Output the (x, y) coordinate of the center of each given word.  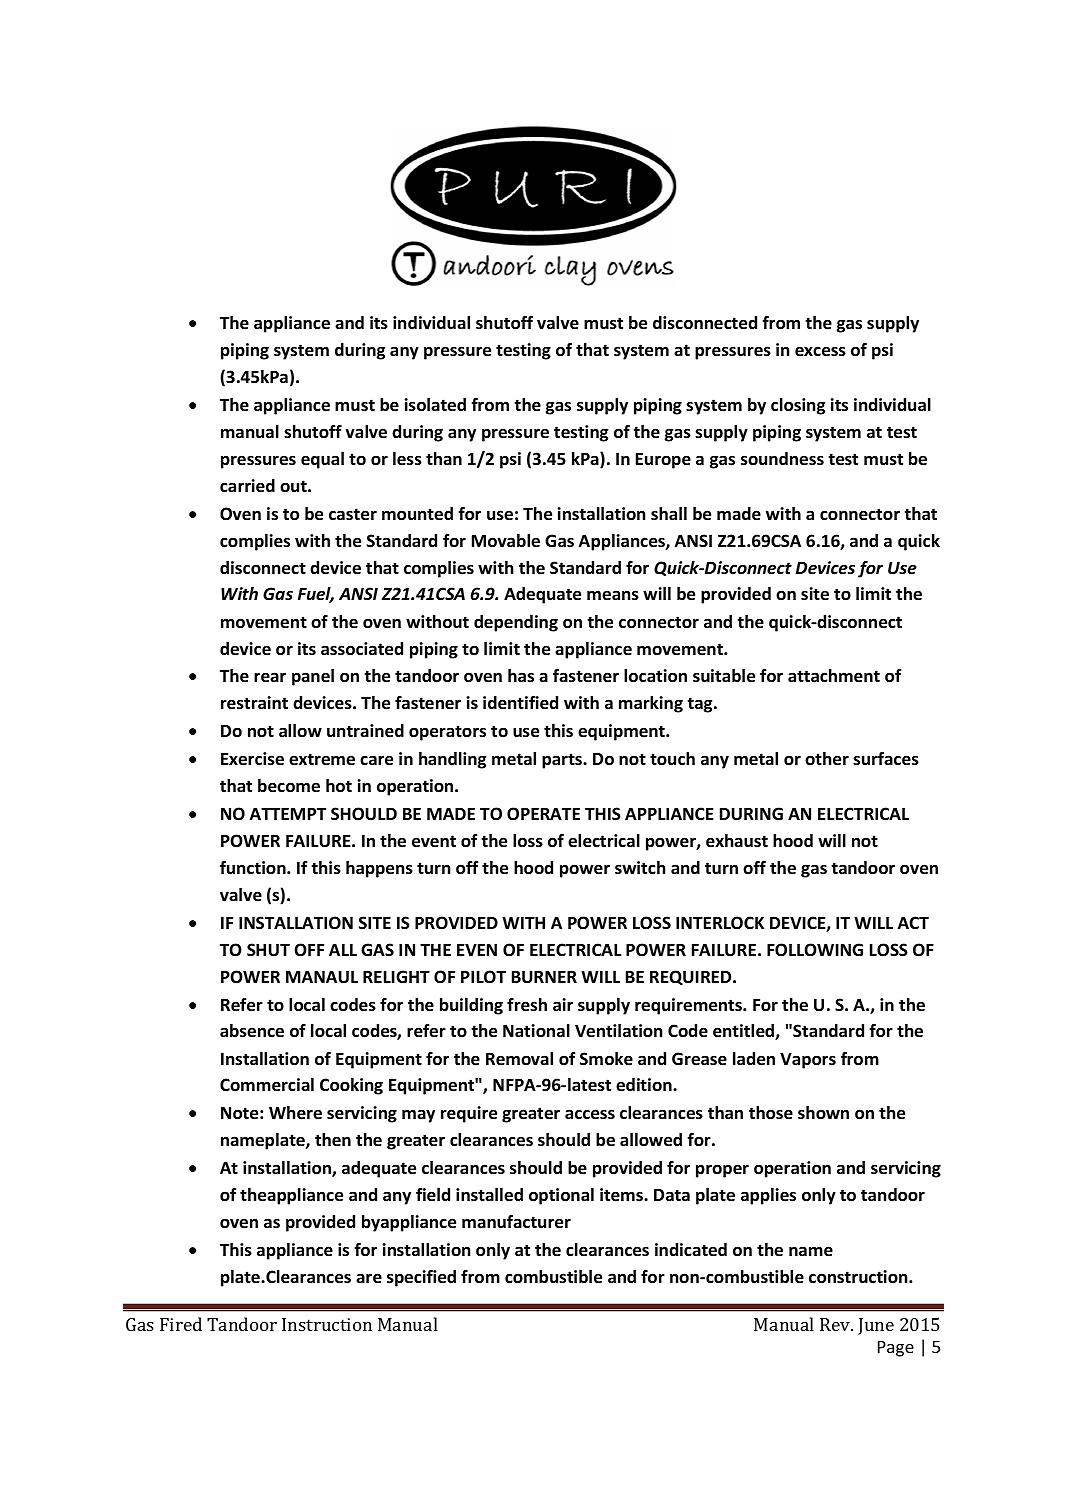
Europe (663, 461)
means (613, 595)
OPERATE (543, 813)
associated (362, 649)
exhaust (737, 841)
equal (322, 460)
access (590, 1114)
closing (798, 406)
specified (421, 1278)
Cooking (351, 1086)
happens (379, 869)
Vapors (808, 1060)
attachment (834, 676)
